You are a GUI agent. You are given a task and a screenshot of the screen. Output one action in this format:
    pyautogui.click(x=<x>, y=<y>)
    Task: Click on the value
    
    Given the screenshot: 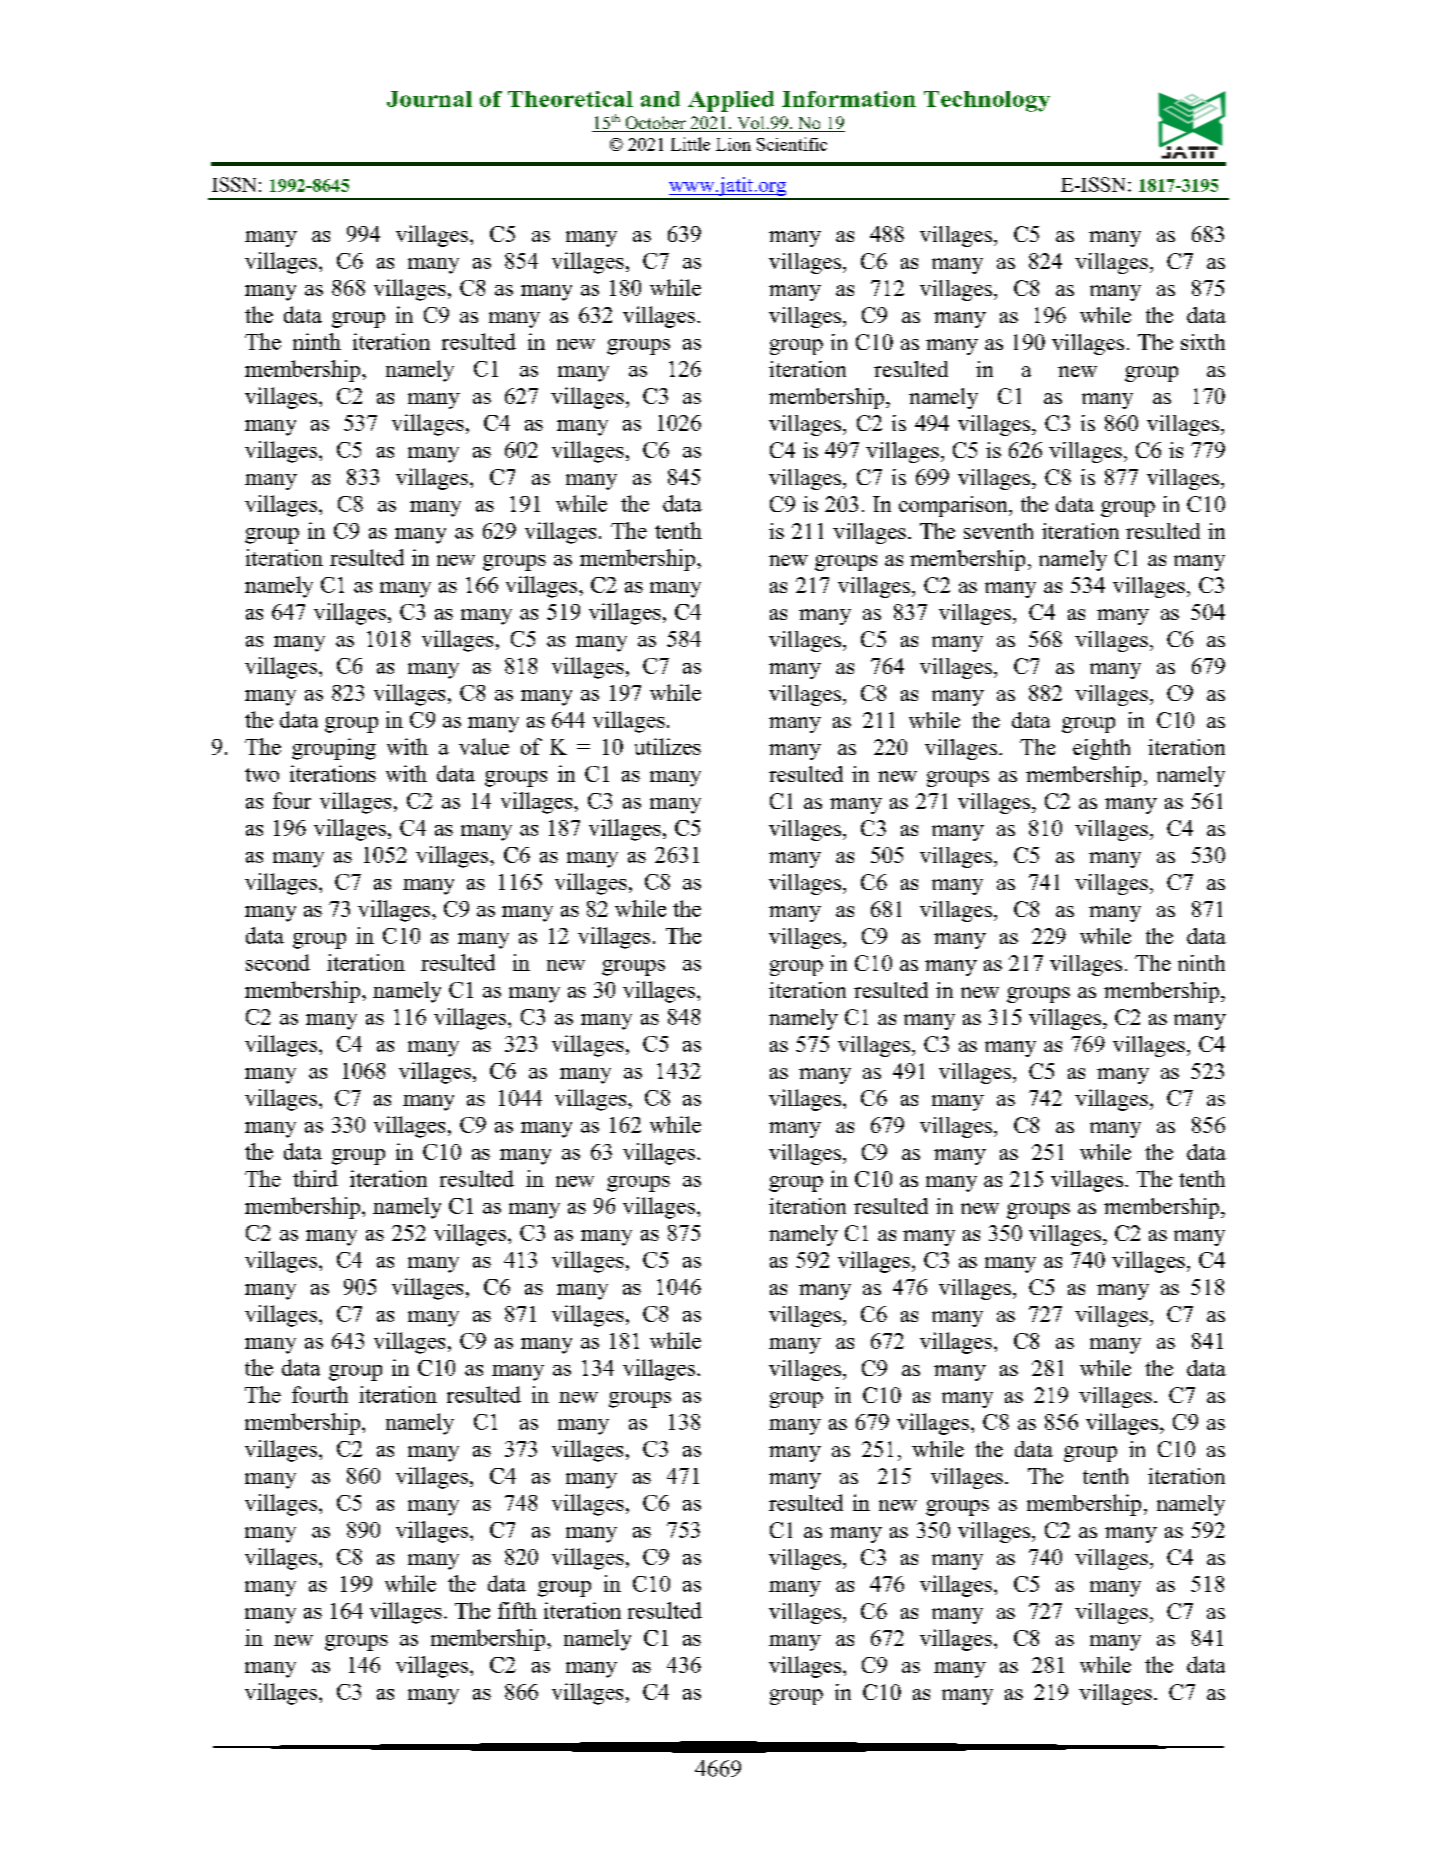 What is the action you would take?
    pyautogui.click(x=484, y=746)
